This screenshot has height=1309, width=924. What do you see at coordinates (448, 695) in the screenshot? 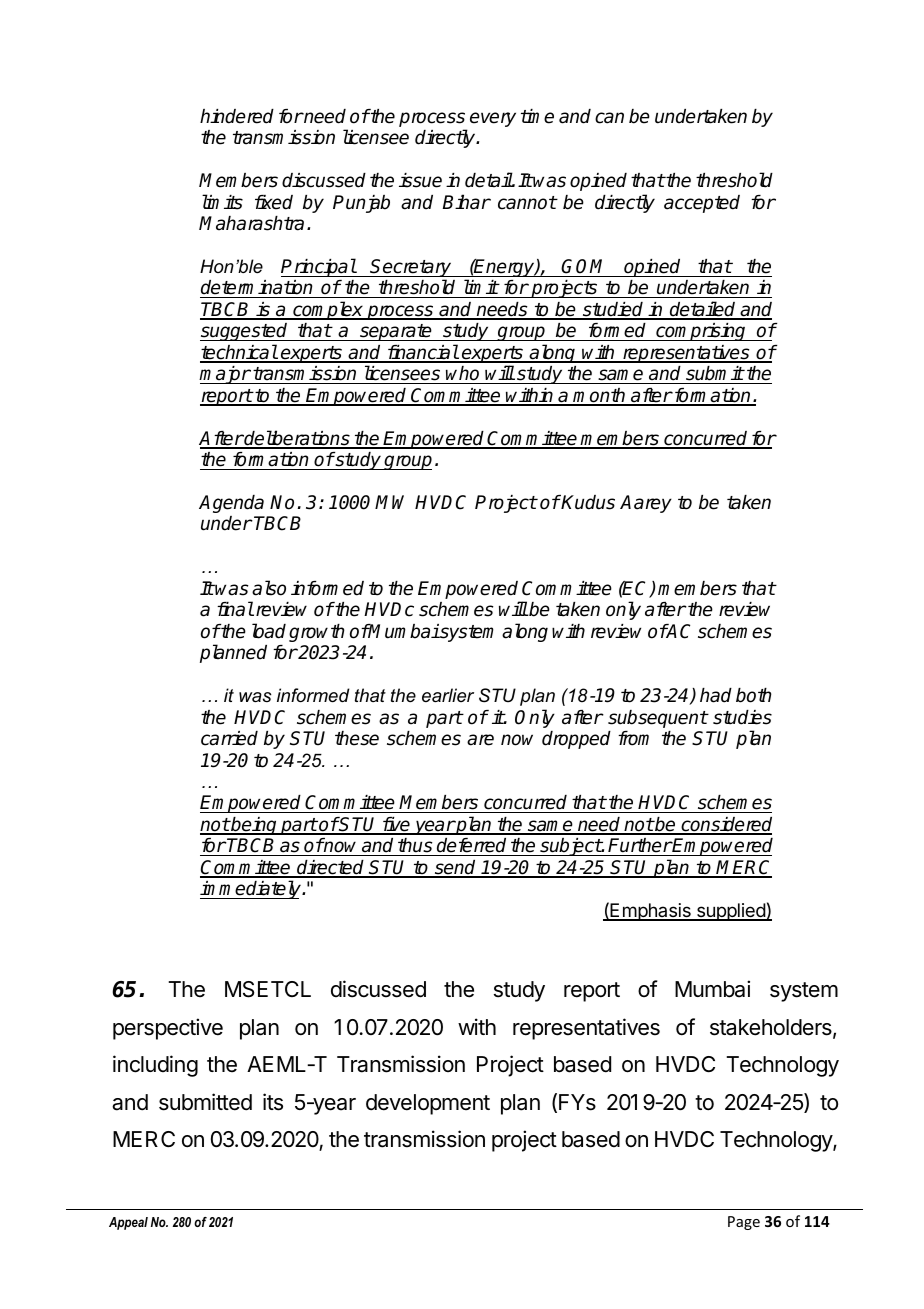
I see `earlier` at bounding box center [448, 695].
